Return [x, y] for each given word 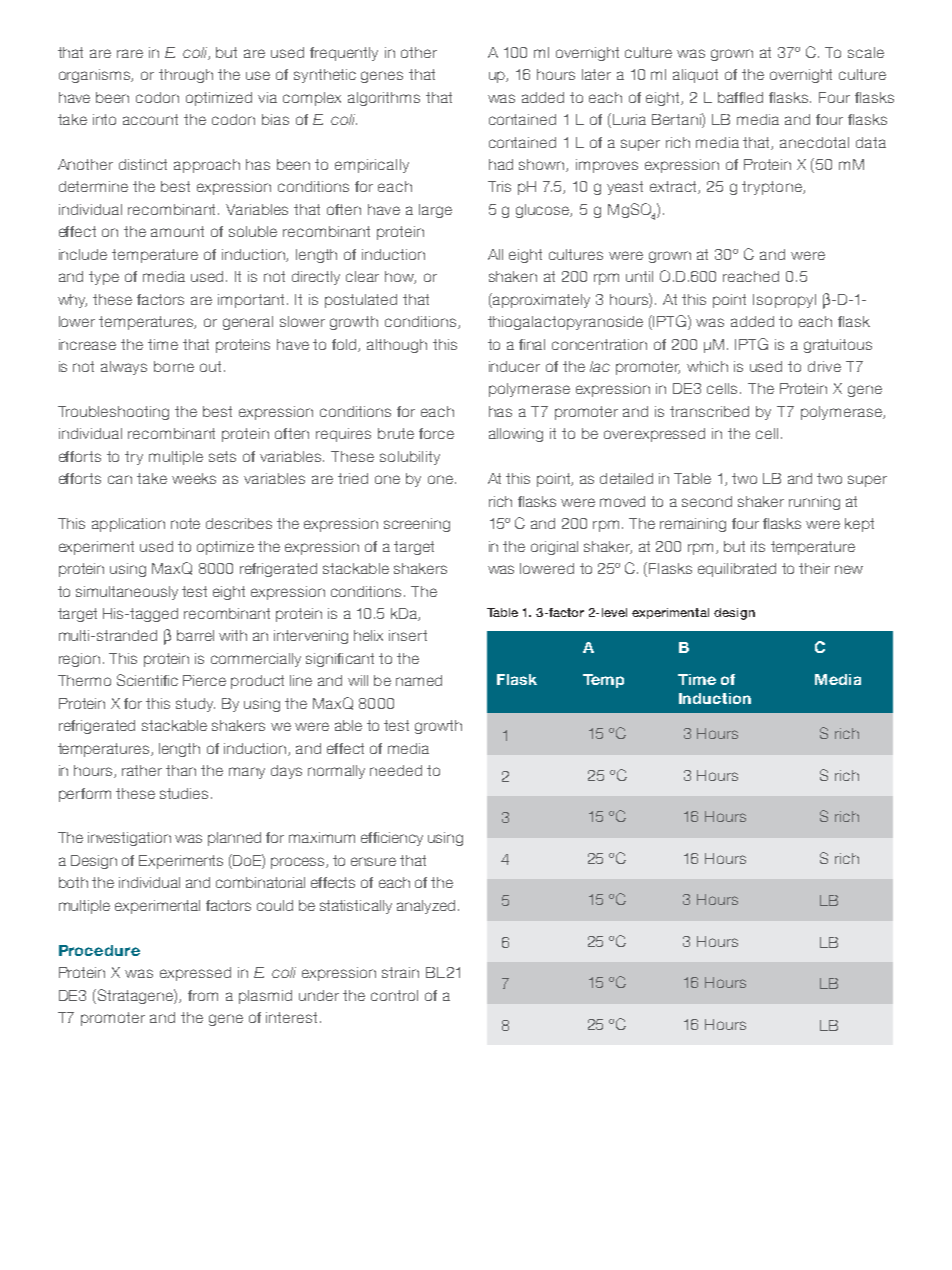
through [186, 76]
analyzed [426, 907]
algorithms [384, 99]
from [203, 995]
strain [400, 972]
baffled [740, 97]
